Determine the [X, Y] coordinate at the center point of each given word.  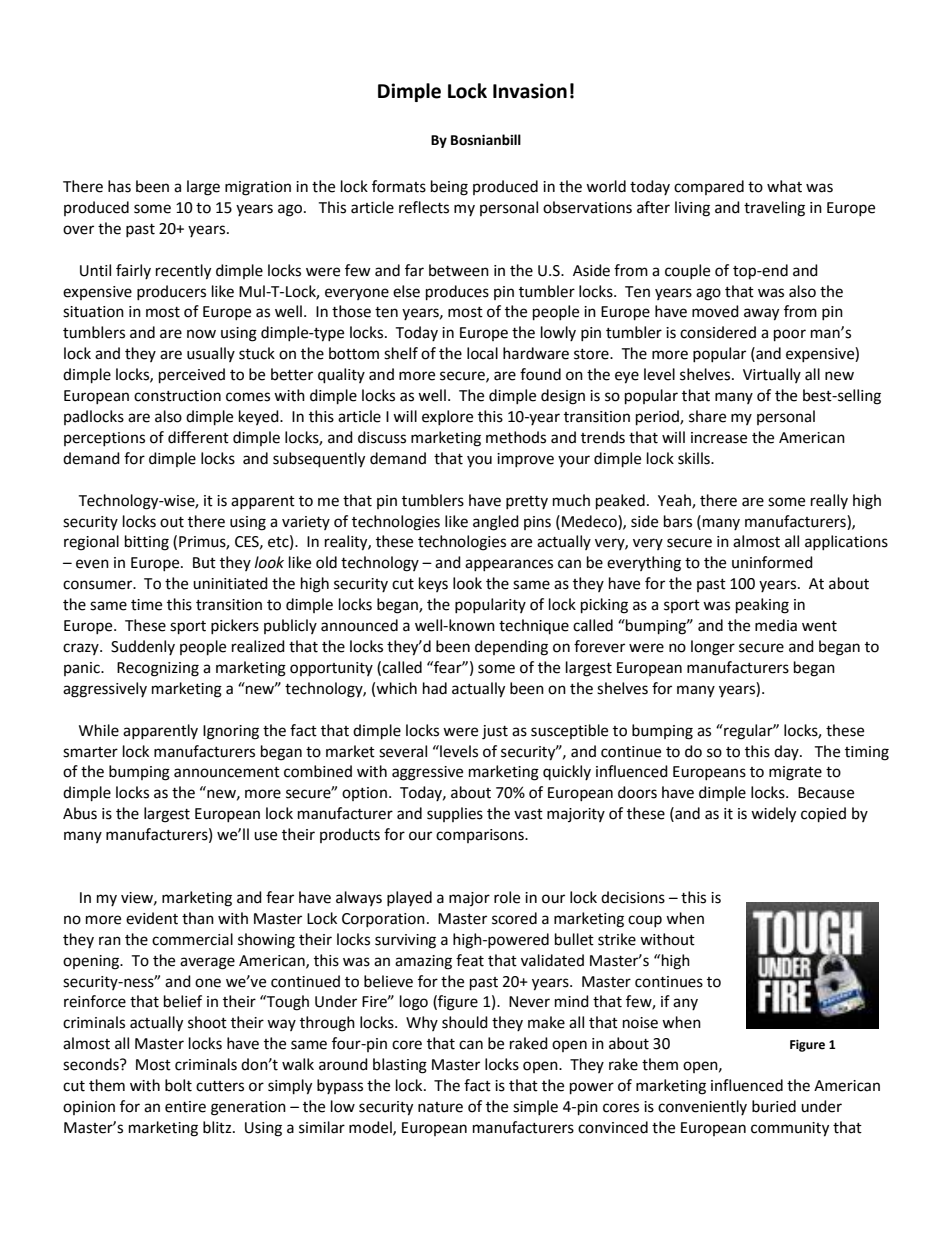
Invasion [530, 91]
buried [774, 1106]
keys [433, 584]
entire [185, 1107]
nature [440, 1107]
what [784, 186]
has [119, 186]
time [146, 605]
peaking [762, 606]
